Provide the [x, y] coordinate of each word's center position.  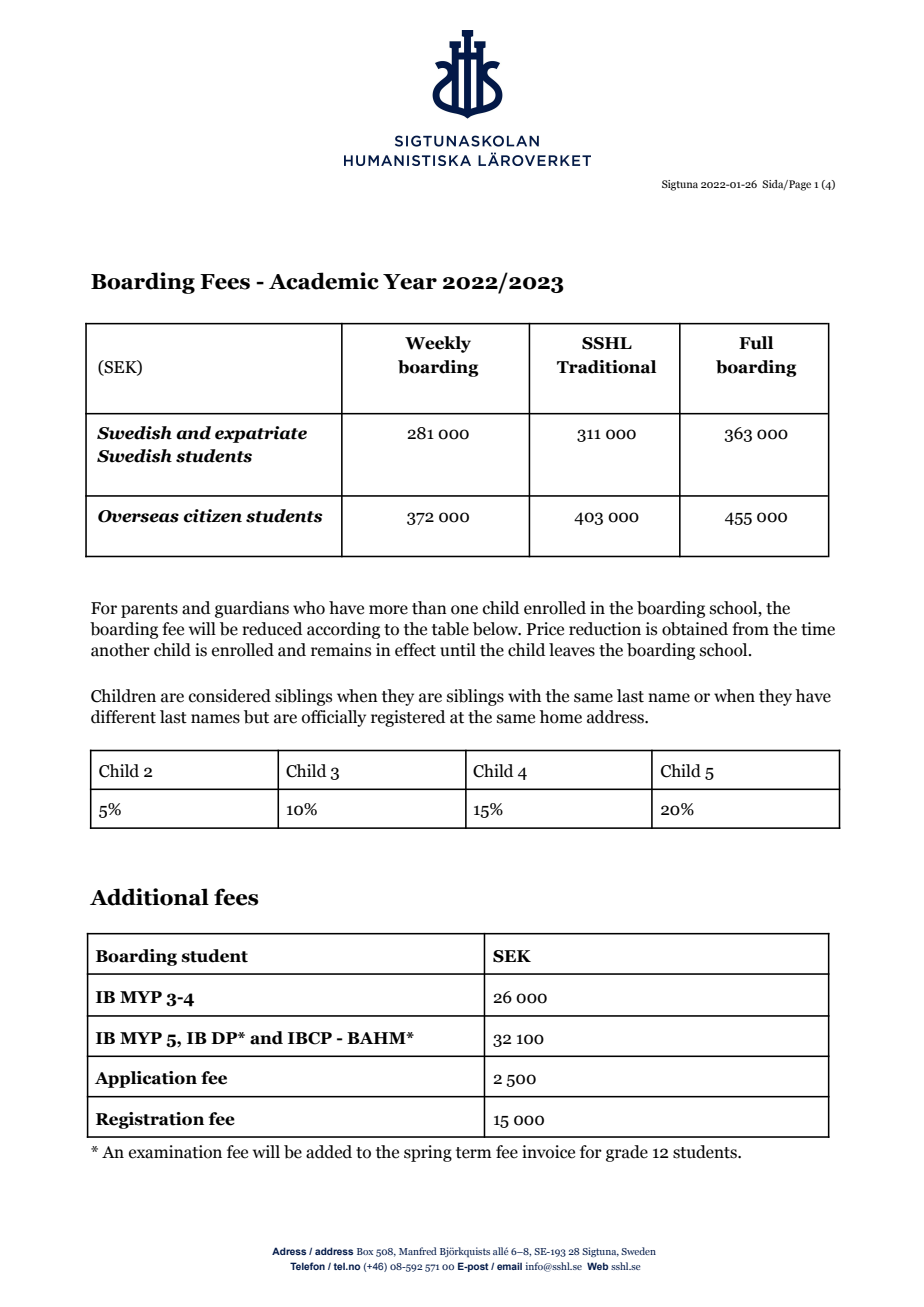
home [560, 717]
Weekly [438, 344]
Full [756, 343]
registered [408, 718]
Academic [324, 281]
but [256, 717]
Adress [289, 1251]
